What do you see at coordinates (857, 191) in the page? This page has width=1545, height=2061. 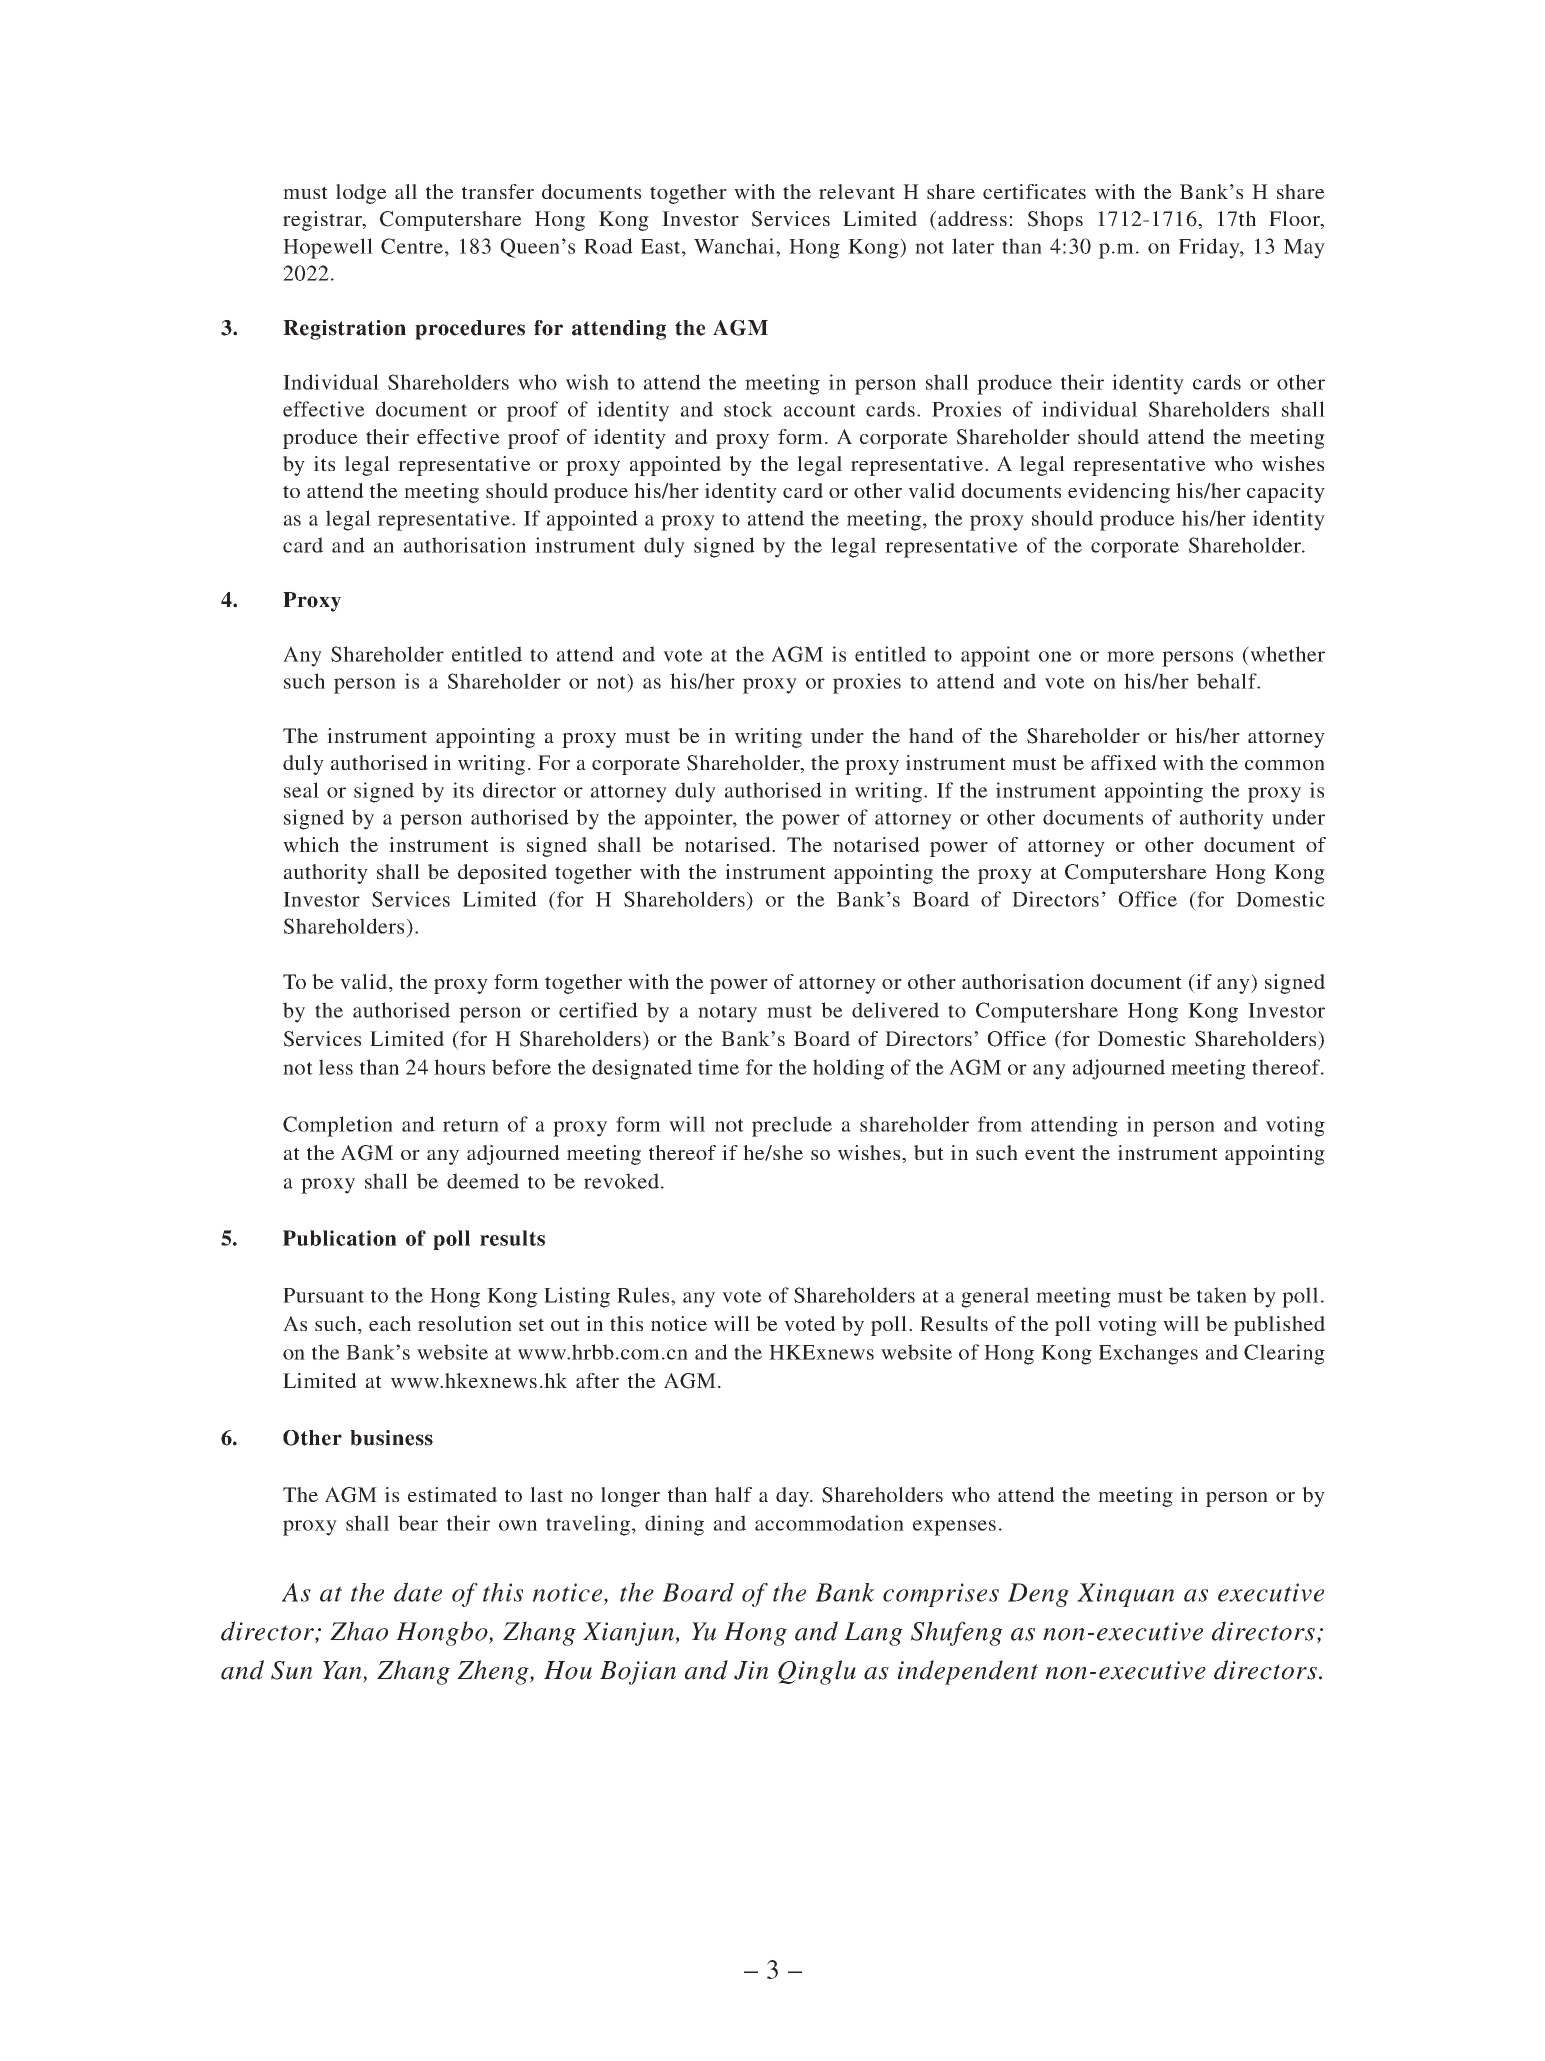 I see `relevant` at bounding box center [857, 191].
